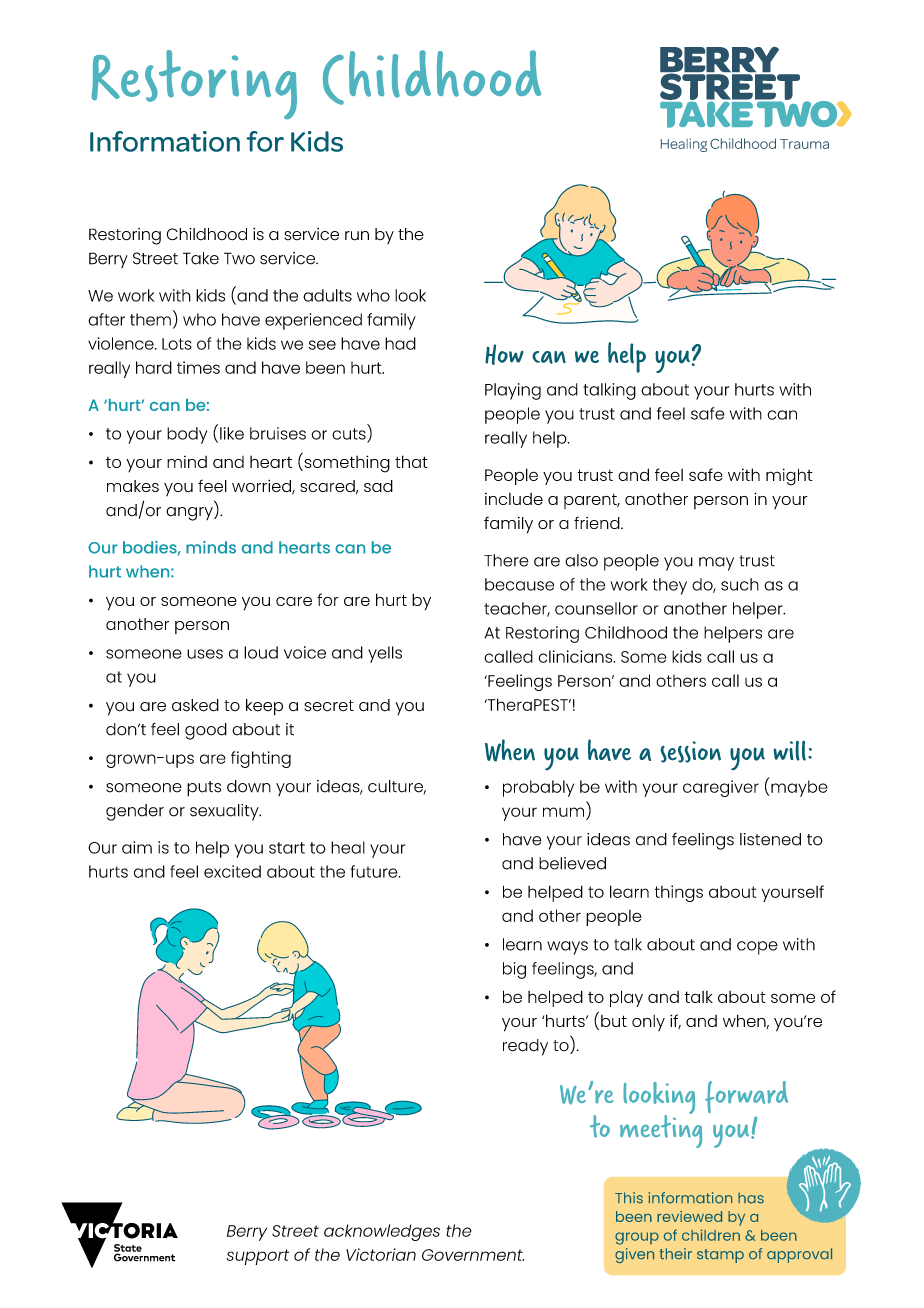  Describe the element at coordinates (190, 514) in the document. I see `angry` at that location.
